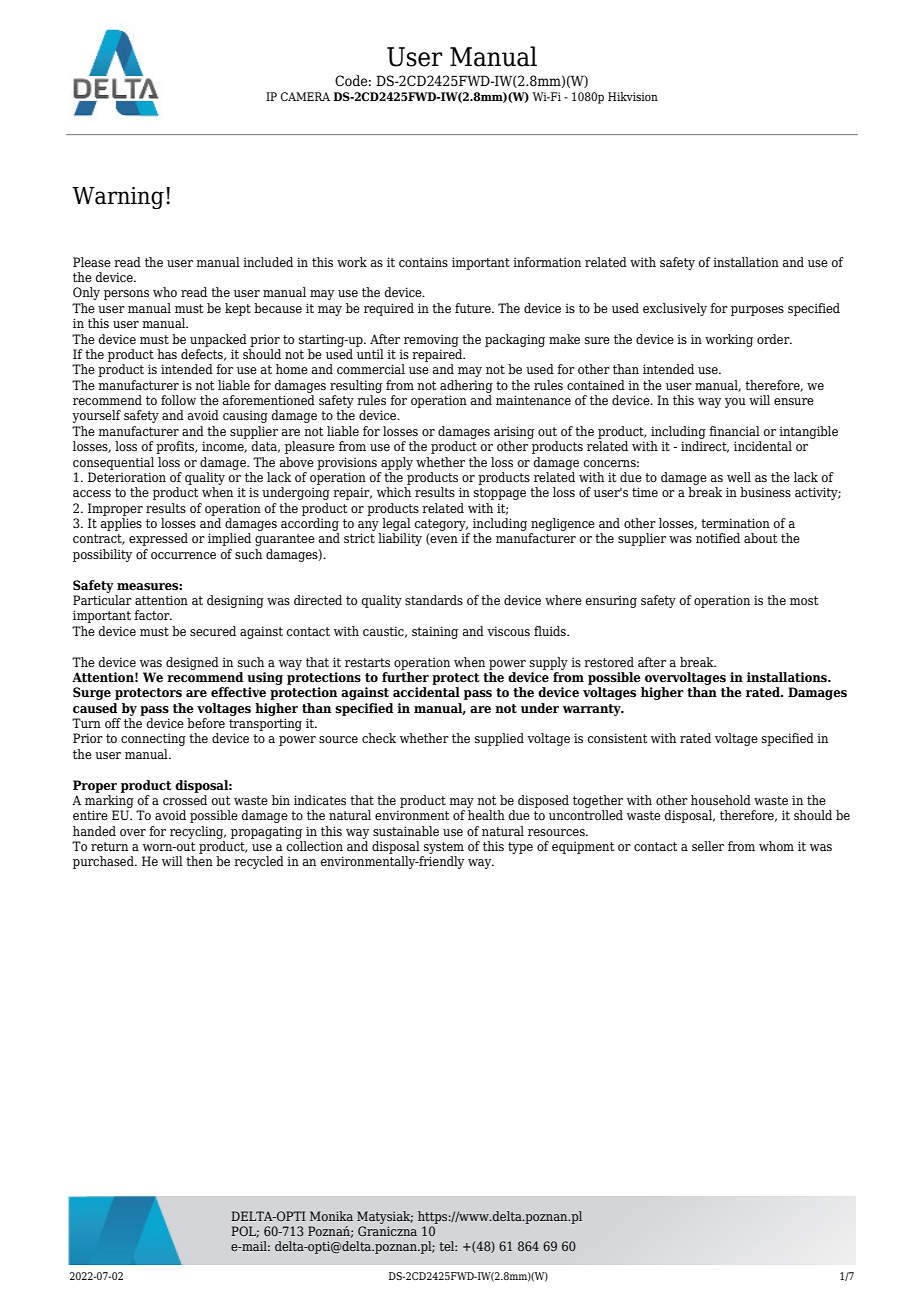 Image resolution: width=924 pixels, height=1308 pixels. I want to click on staining, so click(435, 632).
